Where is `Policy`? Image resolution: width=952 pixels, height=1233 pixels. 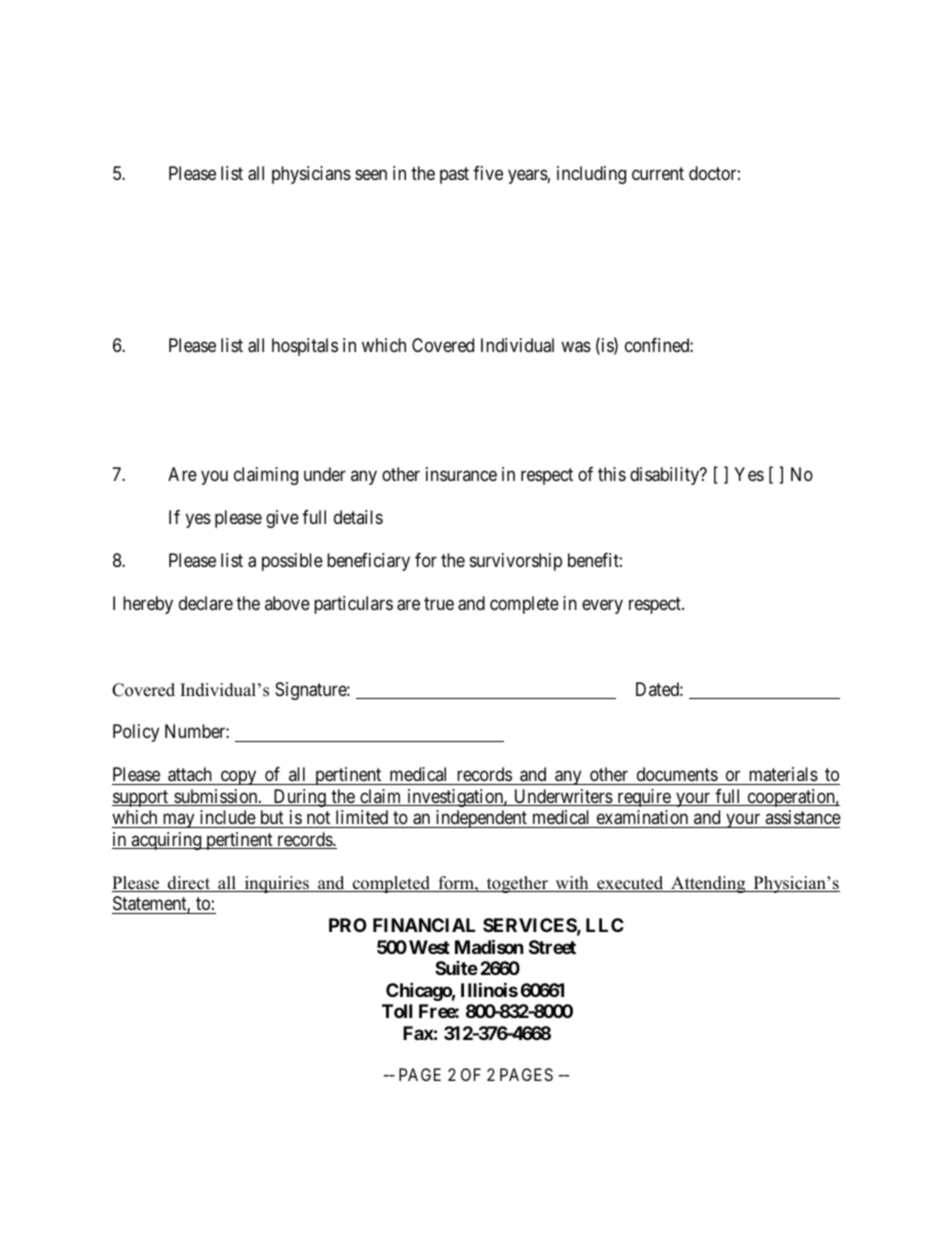 Policy is located at coordinates (136, 733).
